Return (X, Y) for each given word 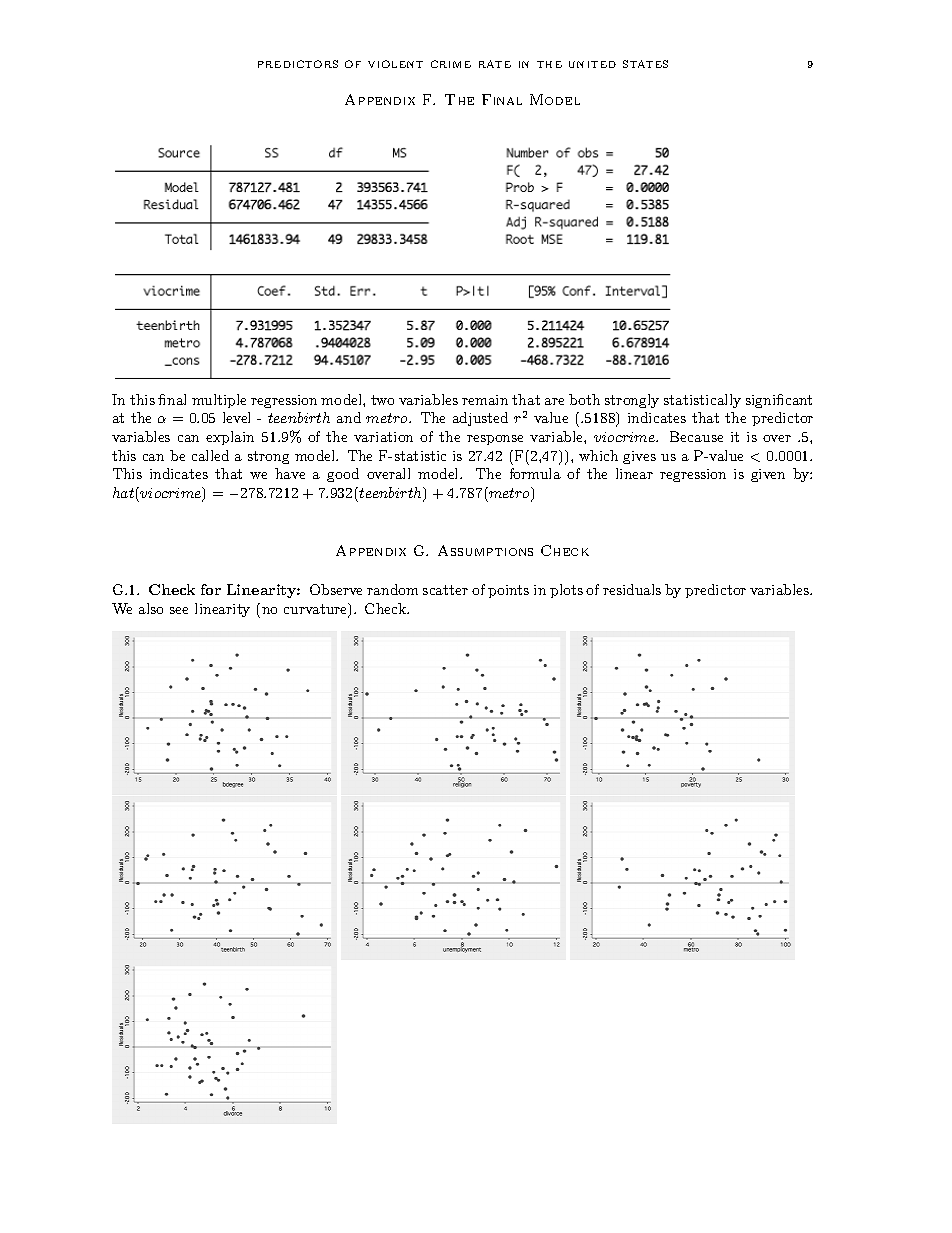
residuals (632, 589)
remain (485, 400)
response (495, 440)
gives (639, 457)
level (236, 417)
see (179, 610)
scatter (445, 590)
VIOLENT (395, 64)
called (210, 455)
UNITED (592, 64)
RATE (495, 64)
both (584, 399)
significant (779, 401)
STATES (645, 64)
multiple (219, 401)
